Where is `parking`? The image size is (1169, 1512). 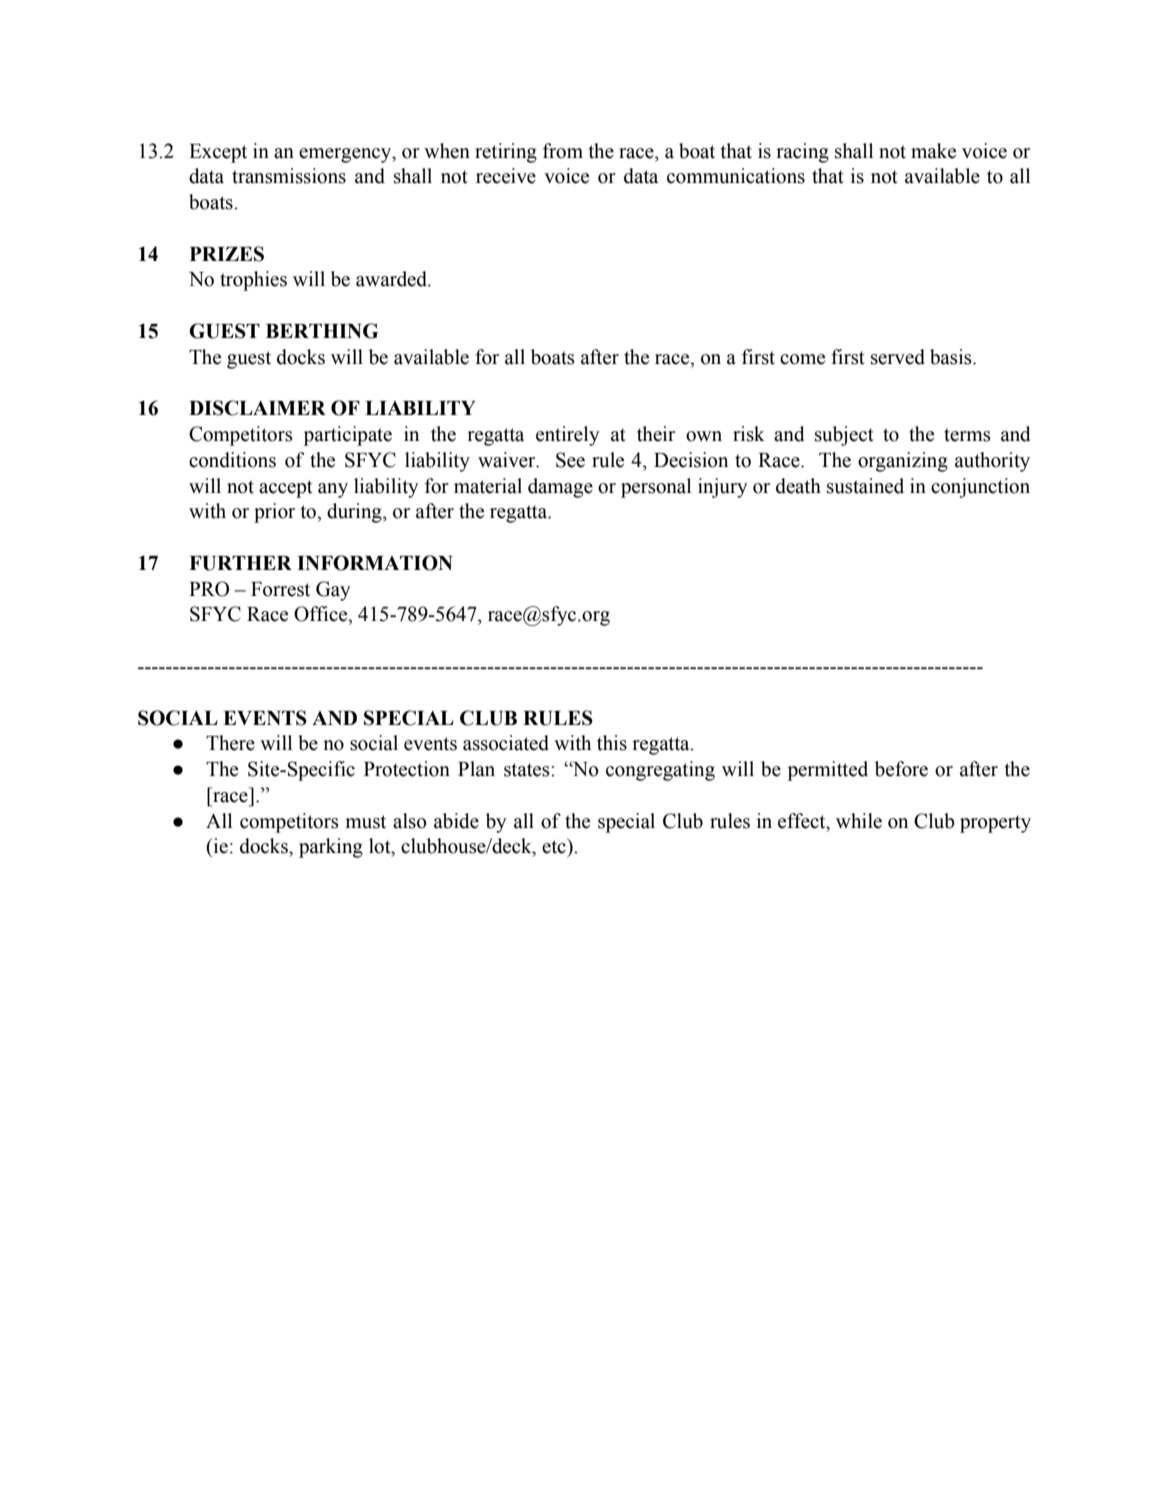
parking is located at coordinates (331, 848).
